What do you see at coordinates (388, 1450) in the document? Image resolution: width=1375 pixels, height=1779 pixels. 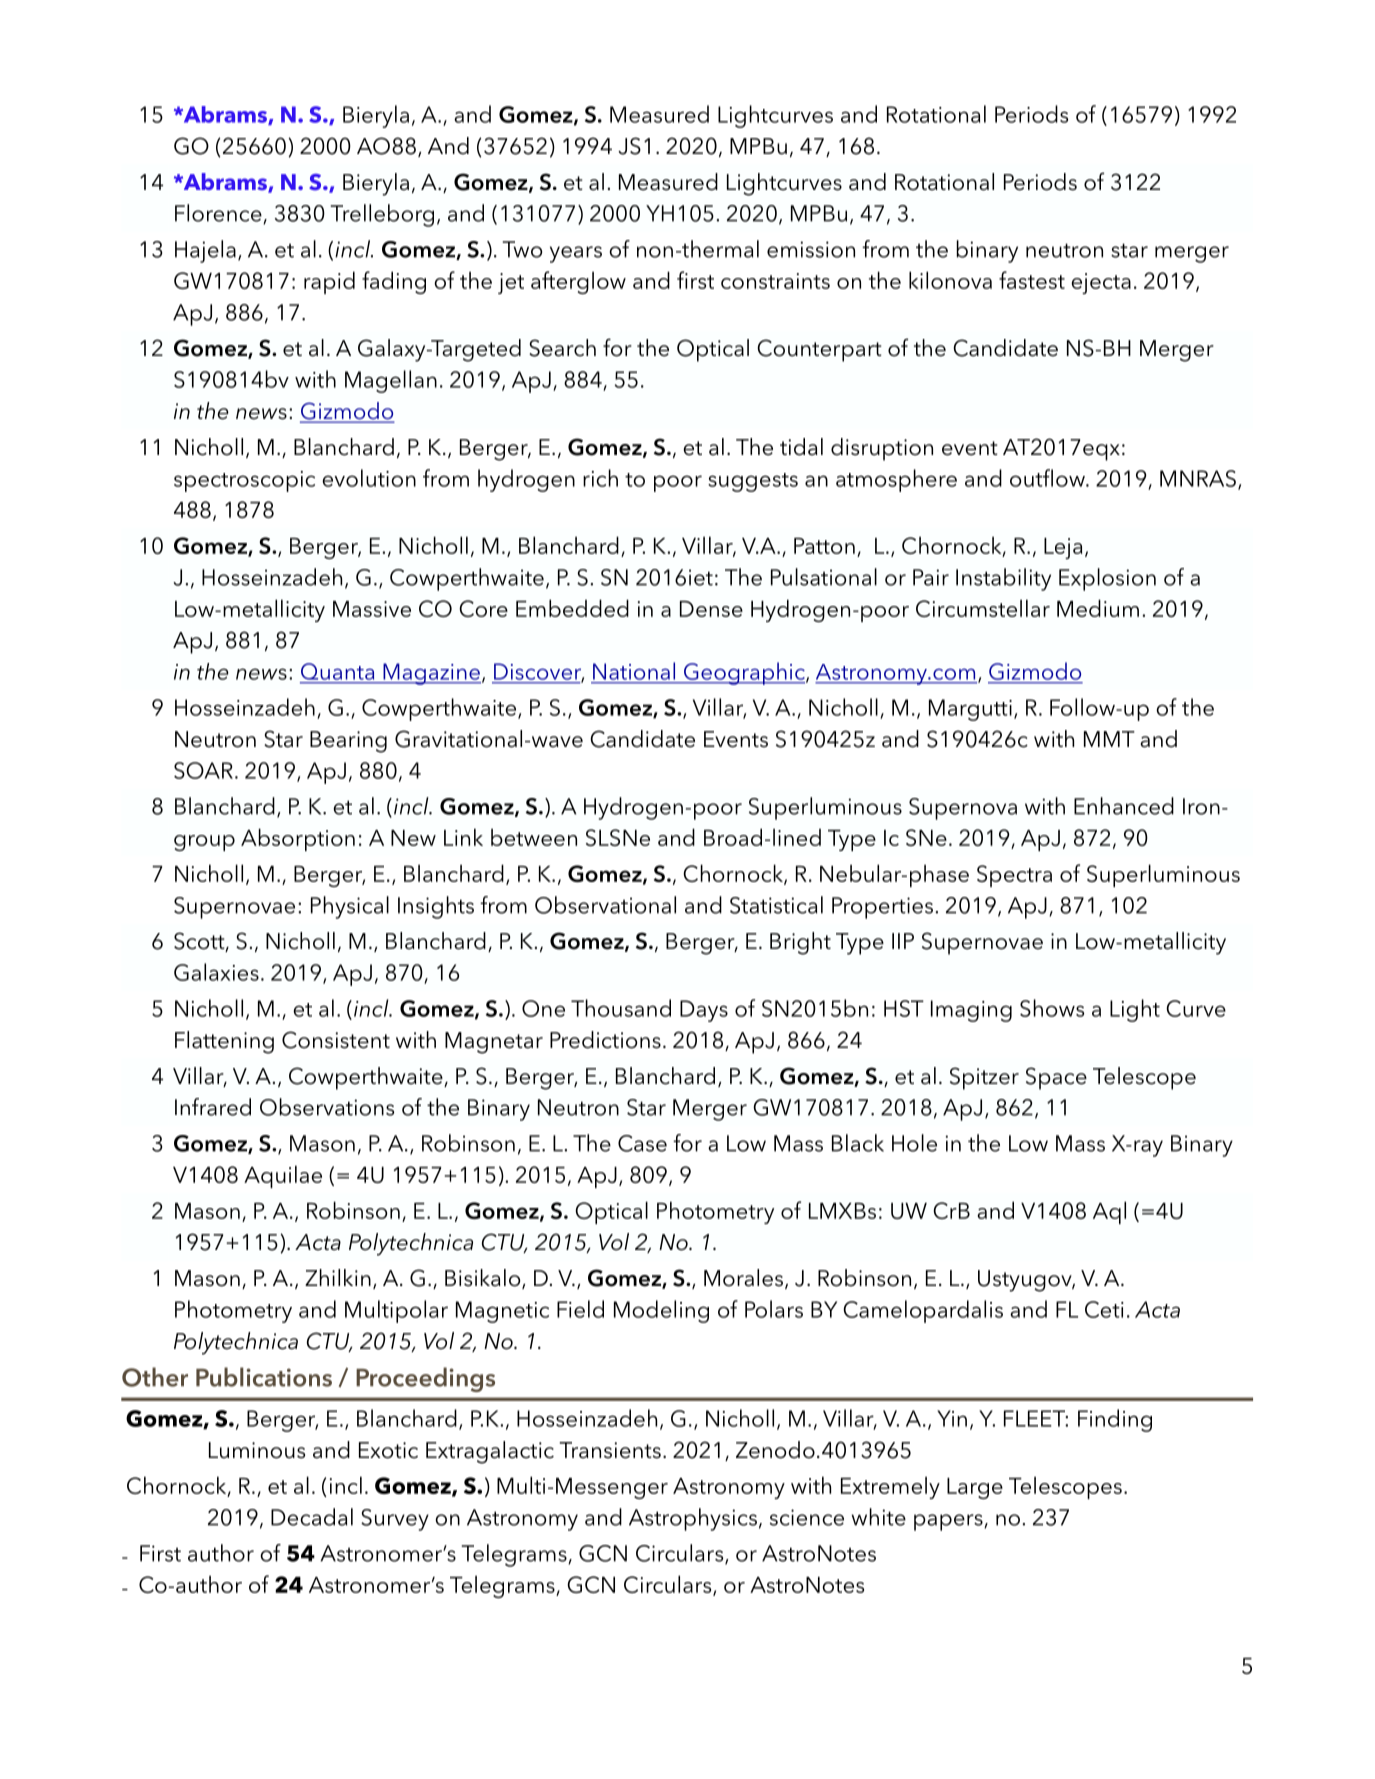 I see `Exotic` at bounding box center [388, 1450].
